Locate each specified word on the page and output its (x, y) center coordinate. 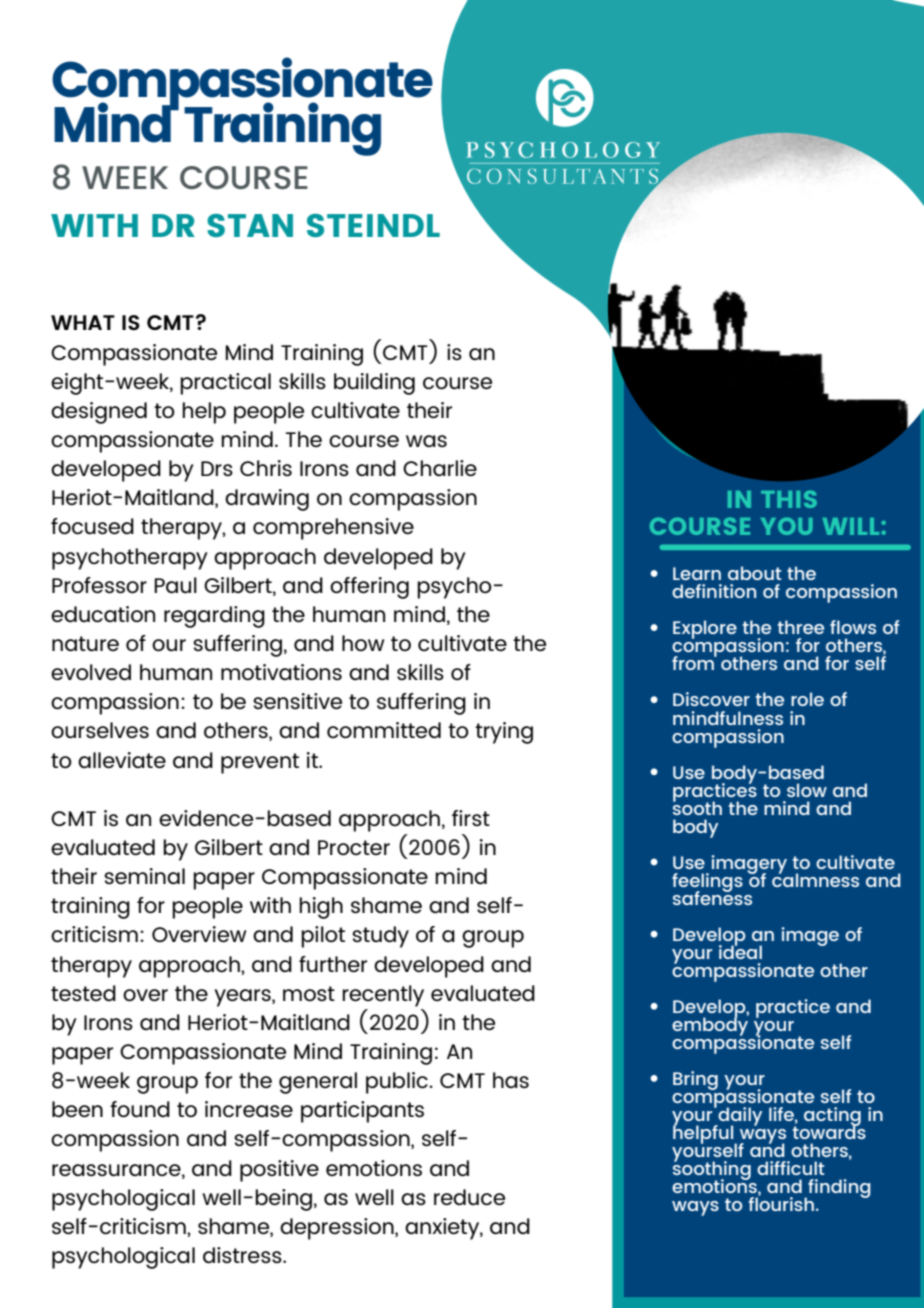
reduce (469, 1197)
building (374, 384)
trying (504, 733)
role (807, 699)
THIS (789, 499)
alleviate (122, 760)
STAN (250, 225)
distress (243, 1255)
